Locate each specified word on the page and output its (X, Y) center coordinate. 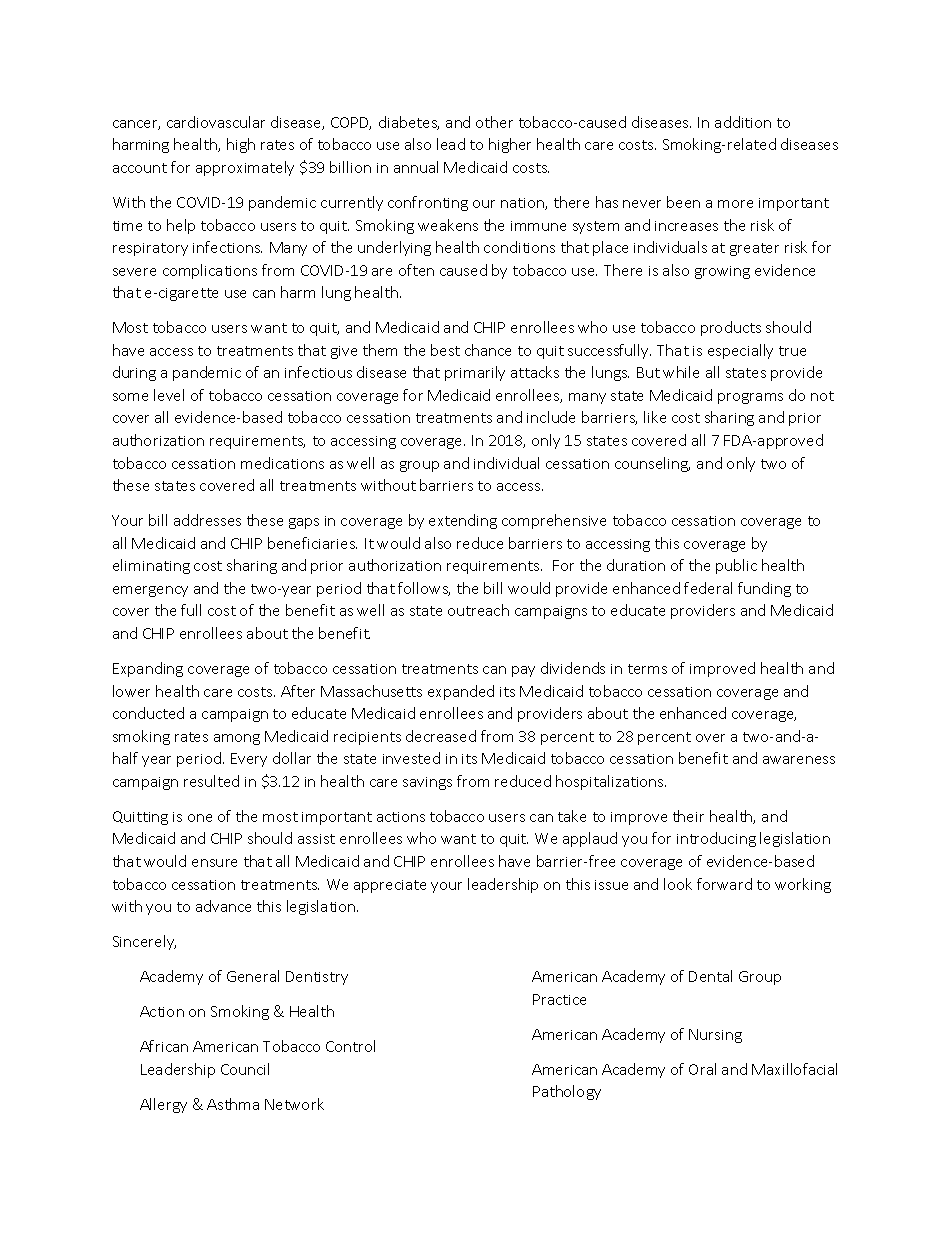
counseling (652, 464)
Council (245, 1069)
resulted (211, 781)
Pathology (567, 1092)
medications (282, 463)
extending (463, 521)
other (494, 122)
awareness (799, 760)
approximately (245, 168)
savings (427, 783)
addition (743, 122)
